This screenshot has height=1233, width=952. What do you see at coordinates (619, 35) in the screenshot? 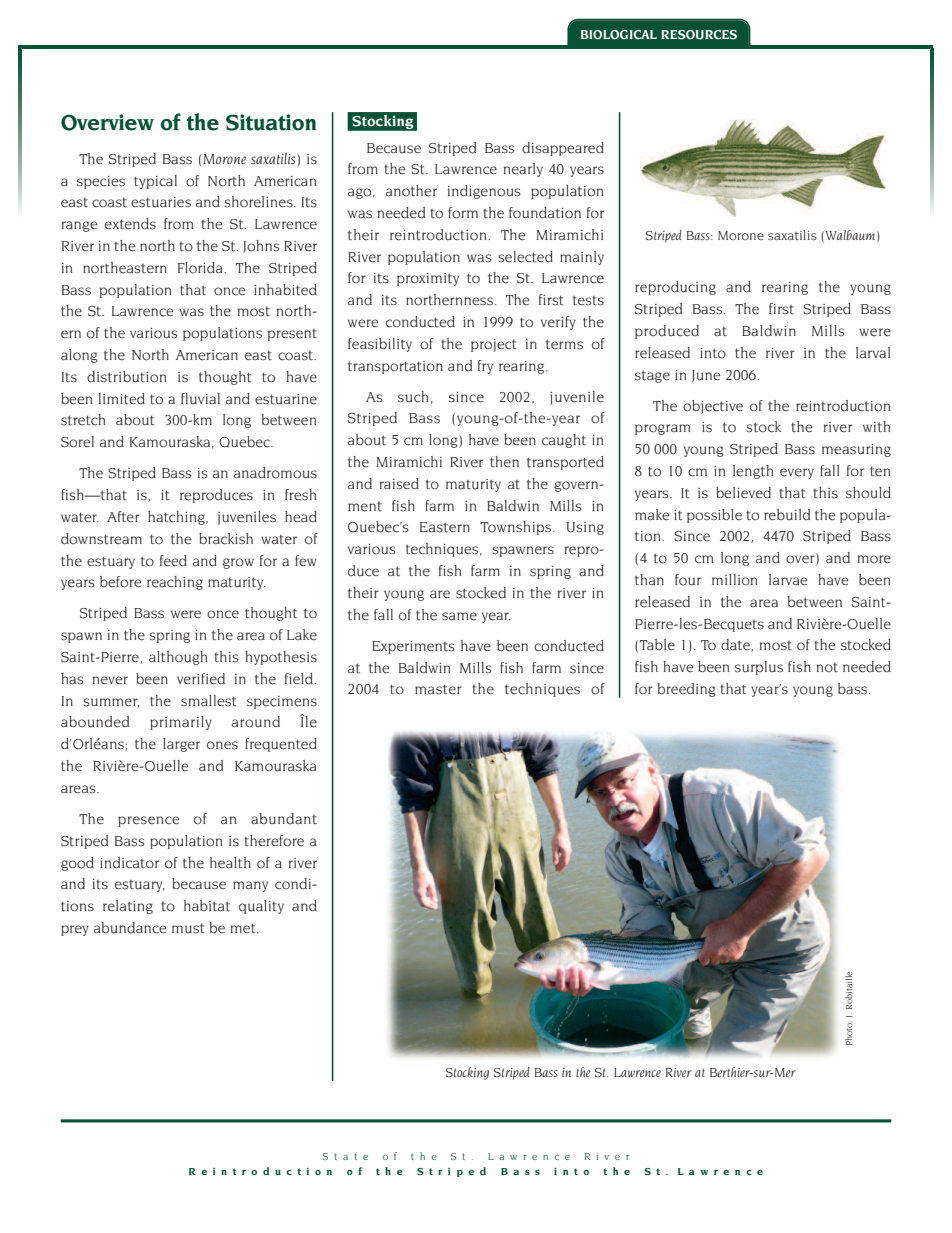
I see `BIOLOGICAL` at bounding box center [619, 35].
